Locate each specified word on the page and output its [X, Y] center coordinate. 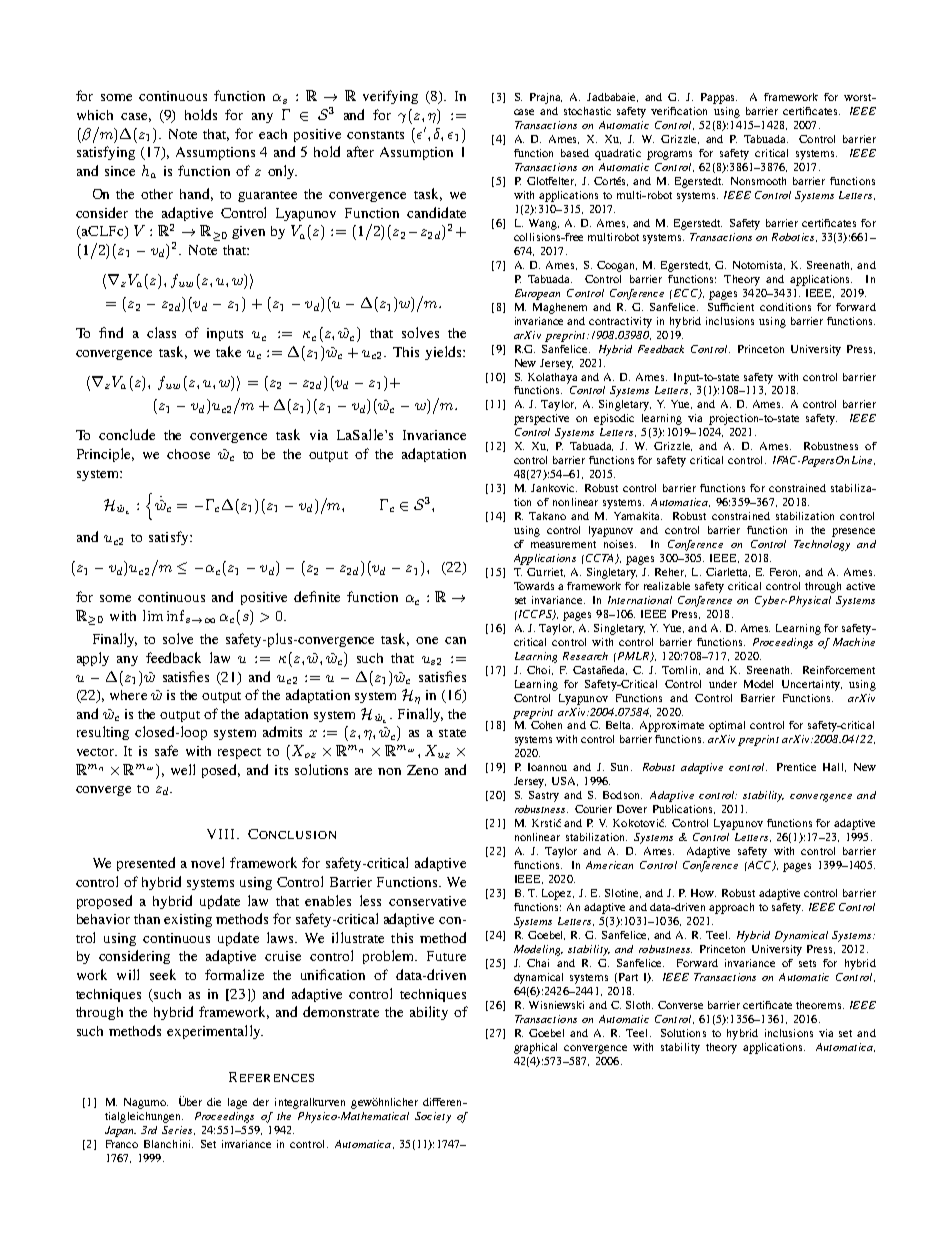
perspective [541, 419]
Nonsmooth [758, 181]
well [183, 769]
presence [853, 532]
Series [178, 1130]
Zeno [422, 770]
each [273, 134]
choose [188, 454]
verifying [390, 97]
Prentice [796, 767]
